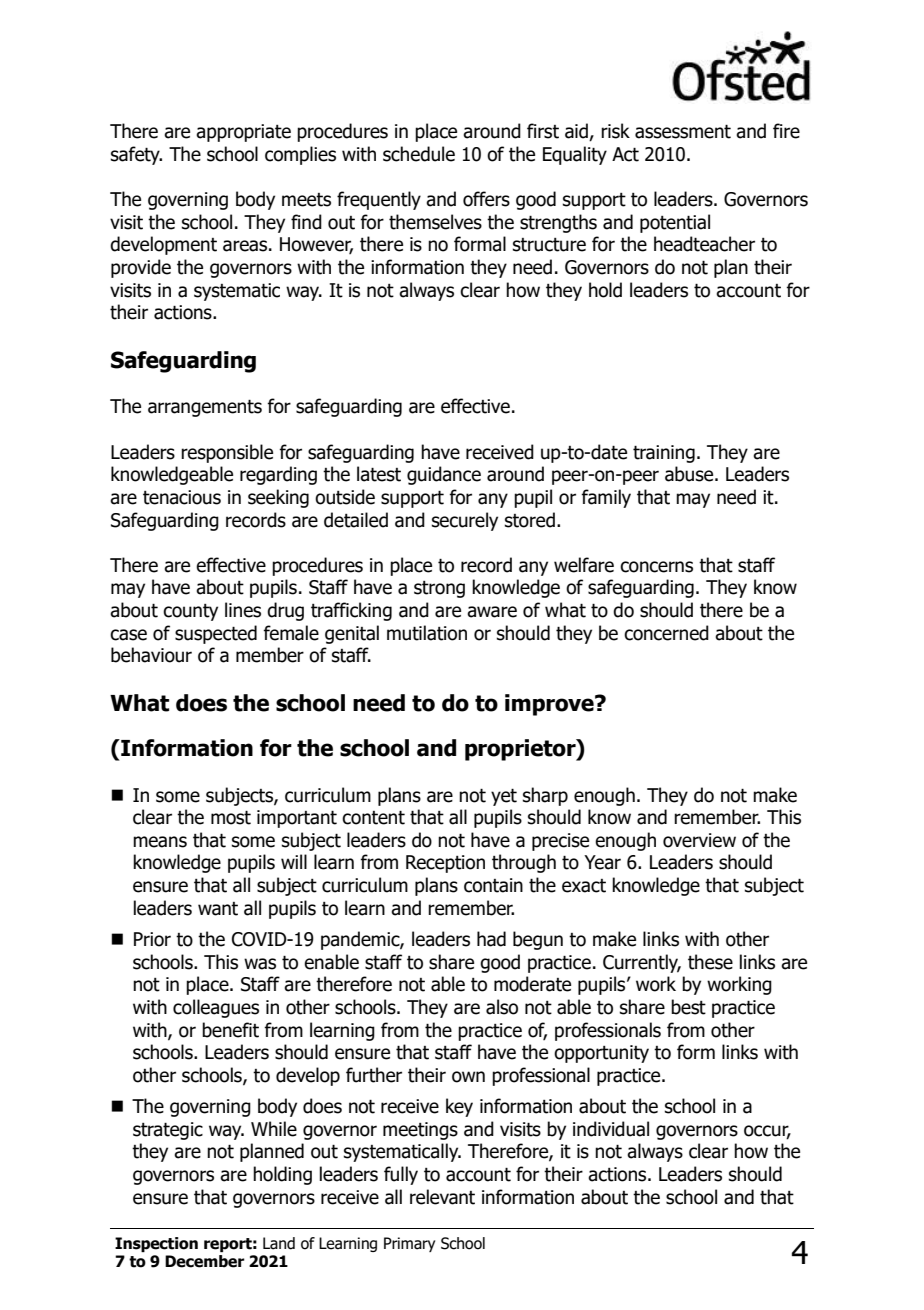 The image size is (924, 1310). I want to click on assessment, so click(683, 131).
